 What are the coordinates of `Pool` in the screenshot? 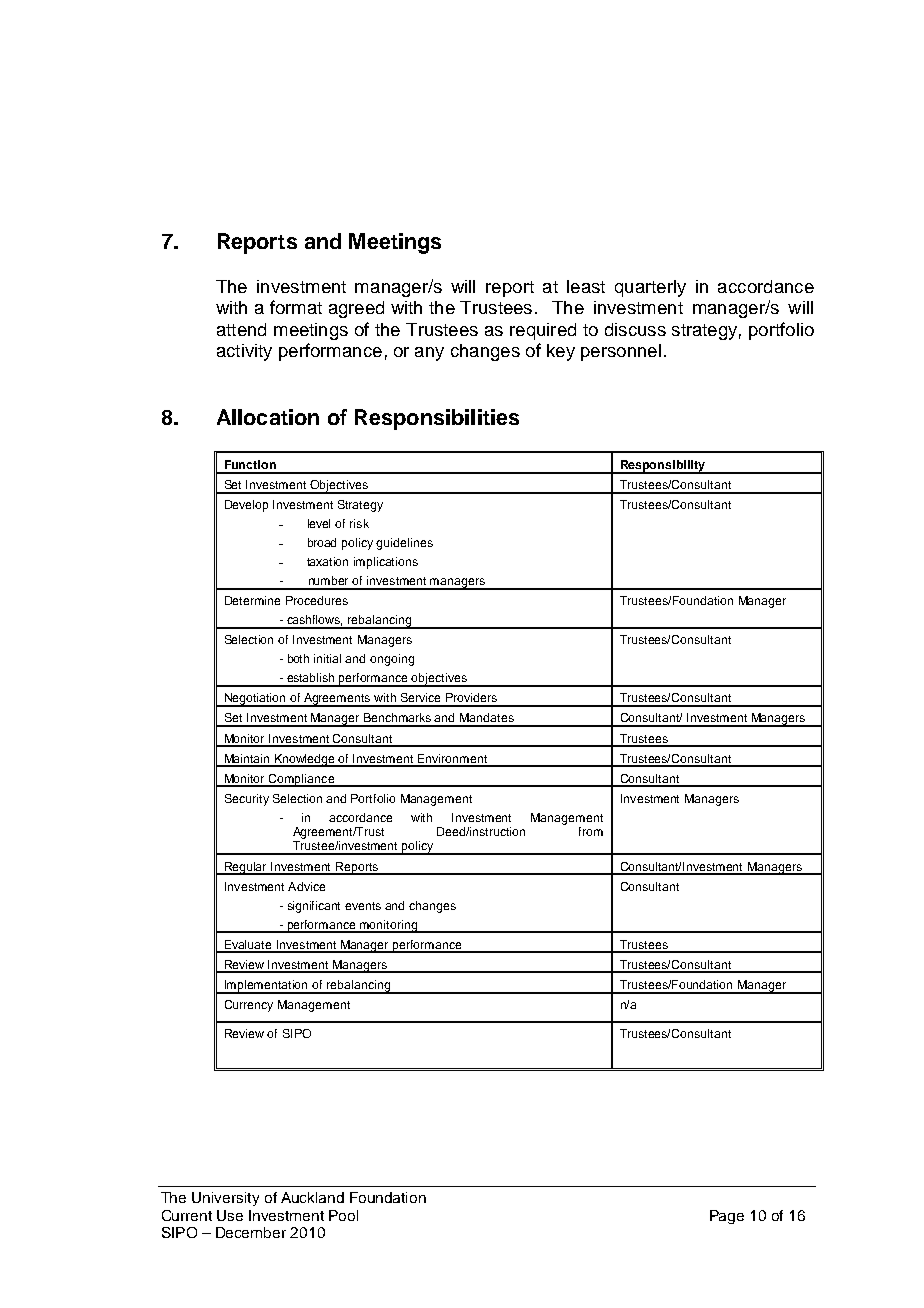 It's located at (343, 1215).
